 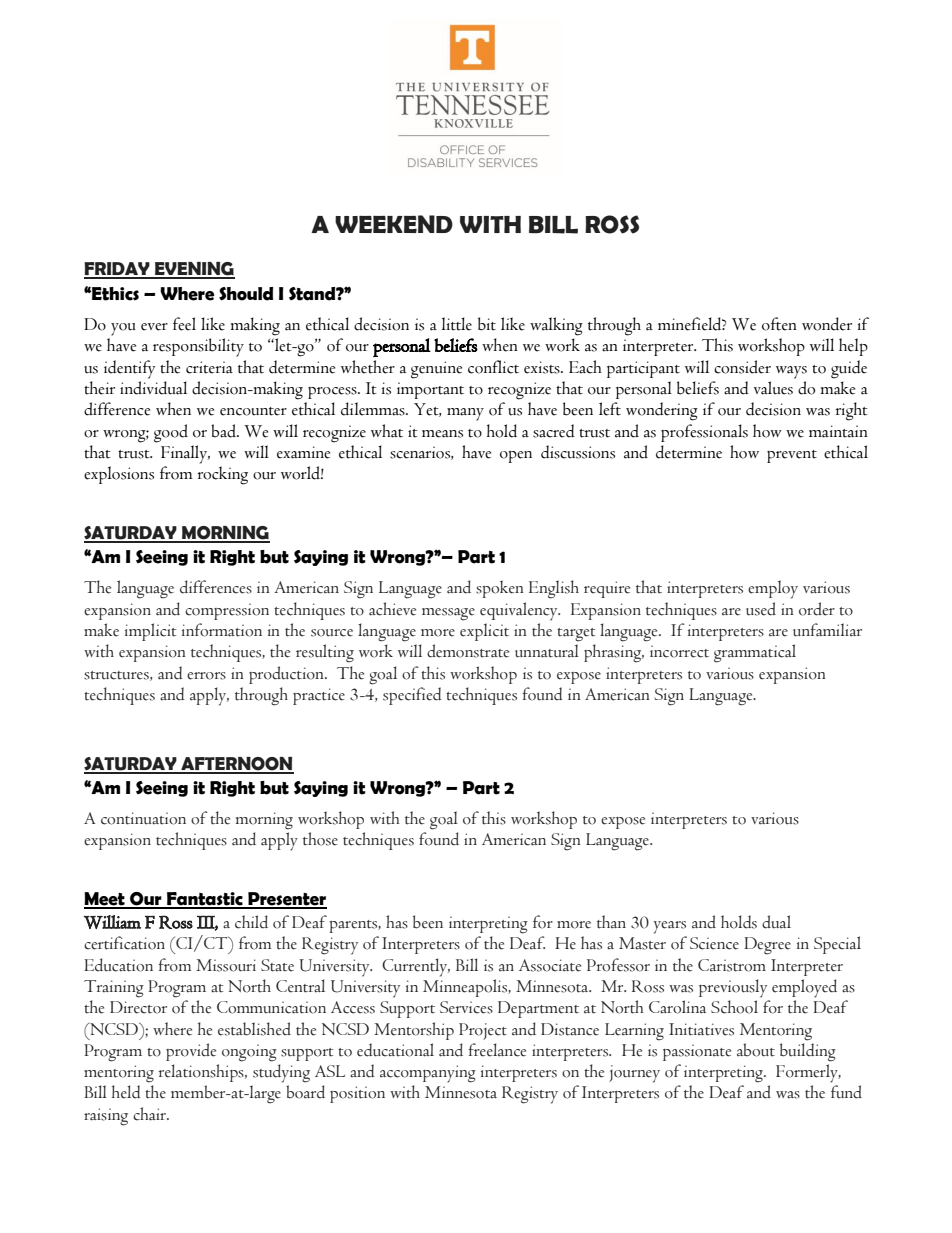 What do you see at coordinates (151, 1114) in the screenshot?
I see `chair` at bounding box center [151, 1114].
